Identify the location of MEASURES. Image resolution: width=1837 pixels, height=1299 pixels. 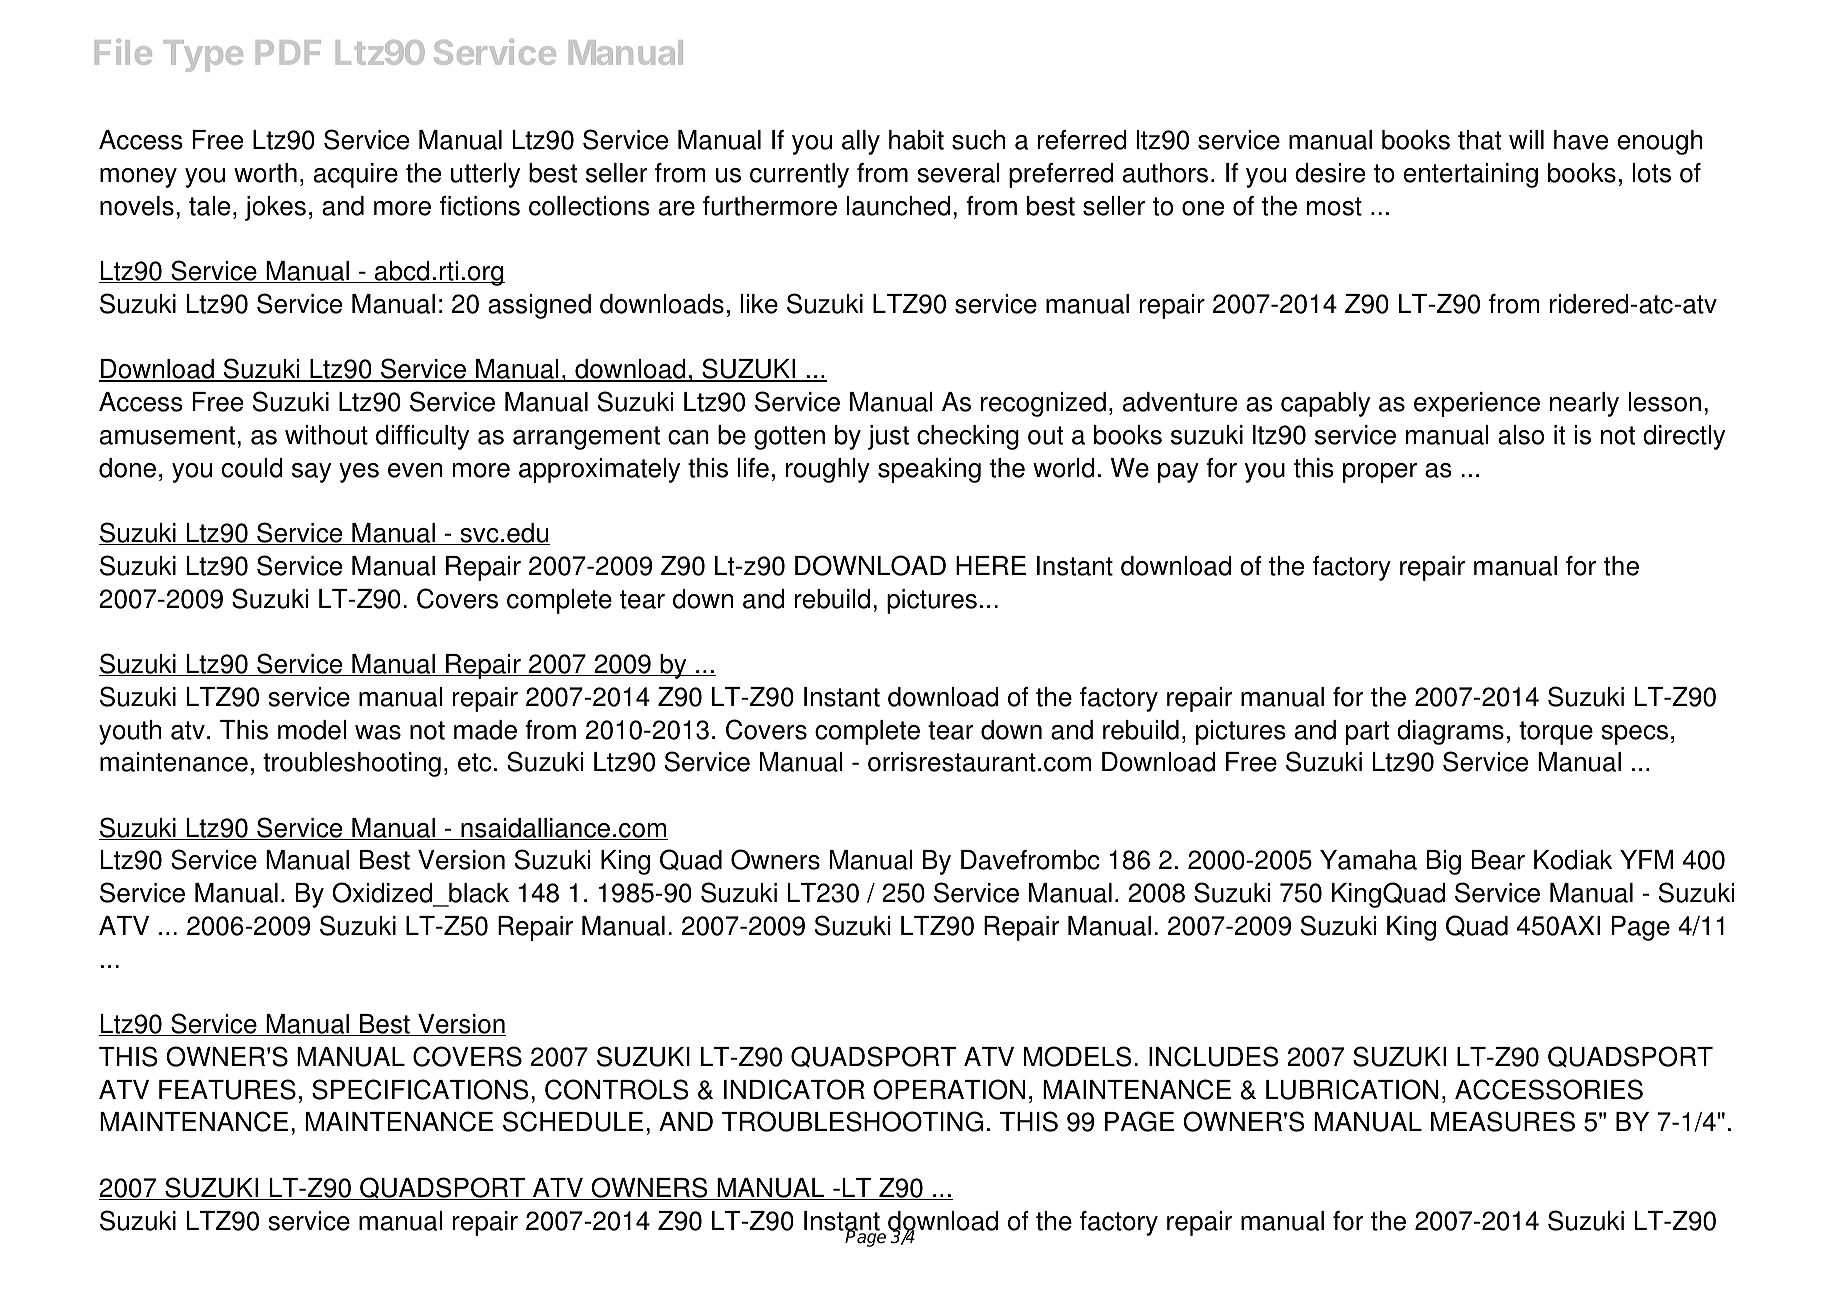
(1503, 1121).
